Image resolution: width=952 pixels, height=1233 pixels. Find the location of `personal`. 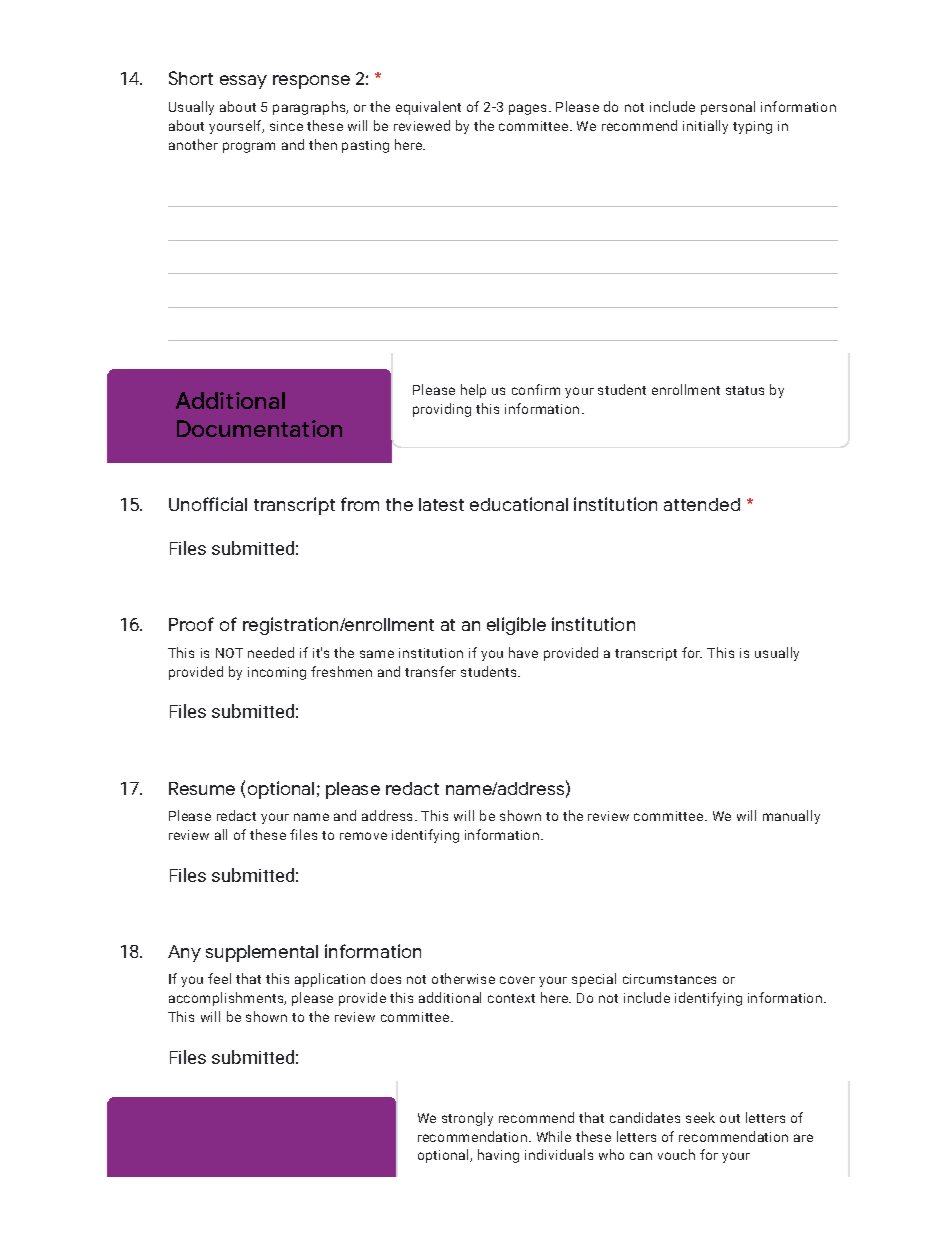

personal is located at coordinates (728, 108).
